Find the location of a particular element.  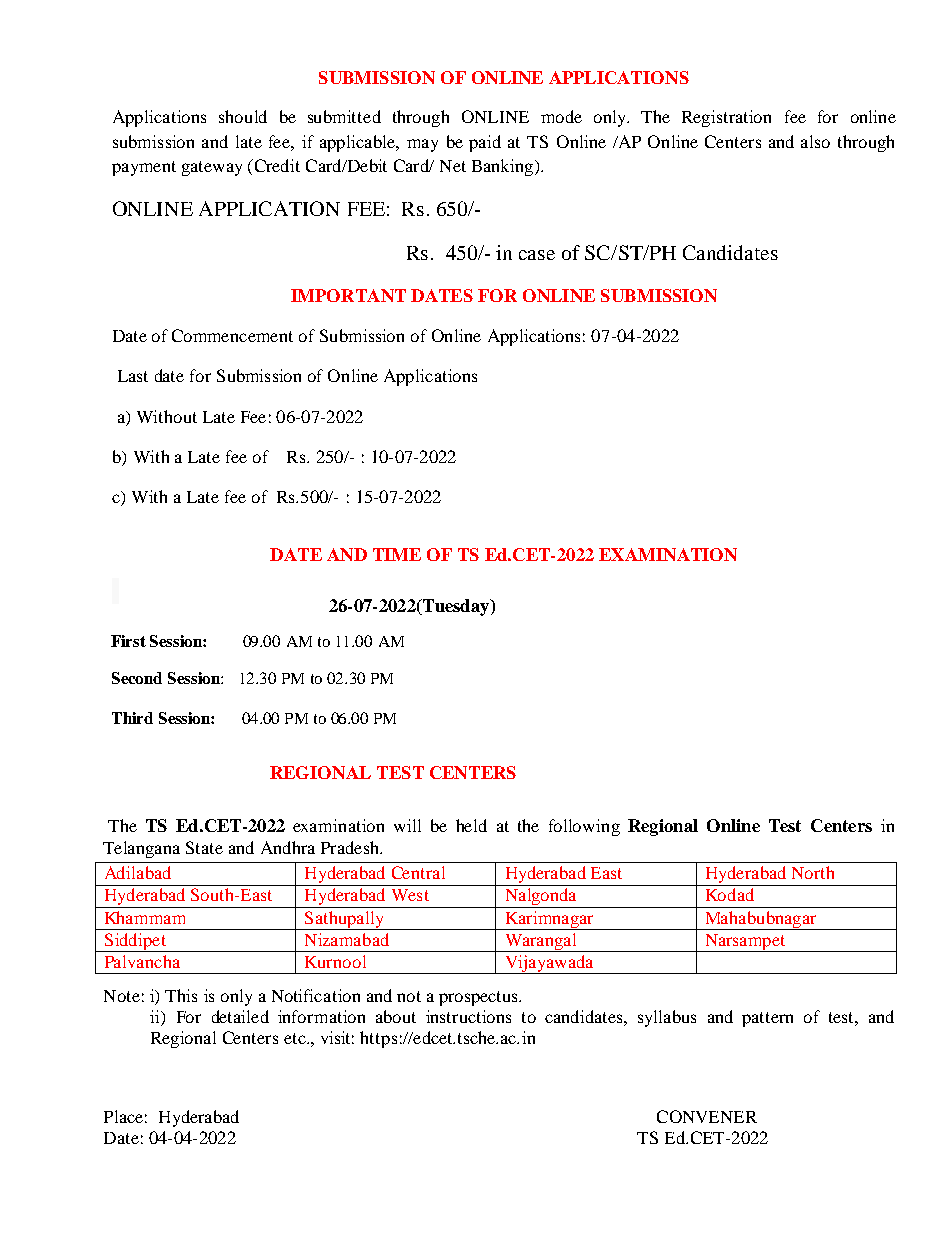

State is located at coordinates (204, 847).
